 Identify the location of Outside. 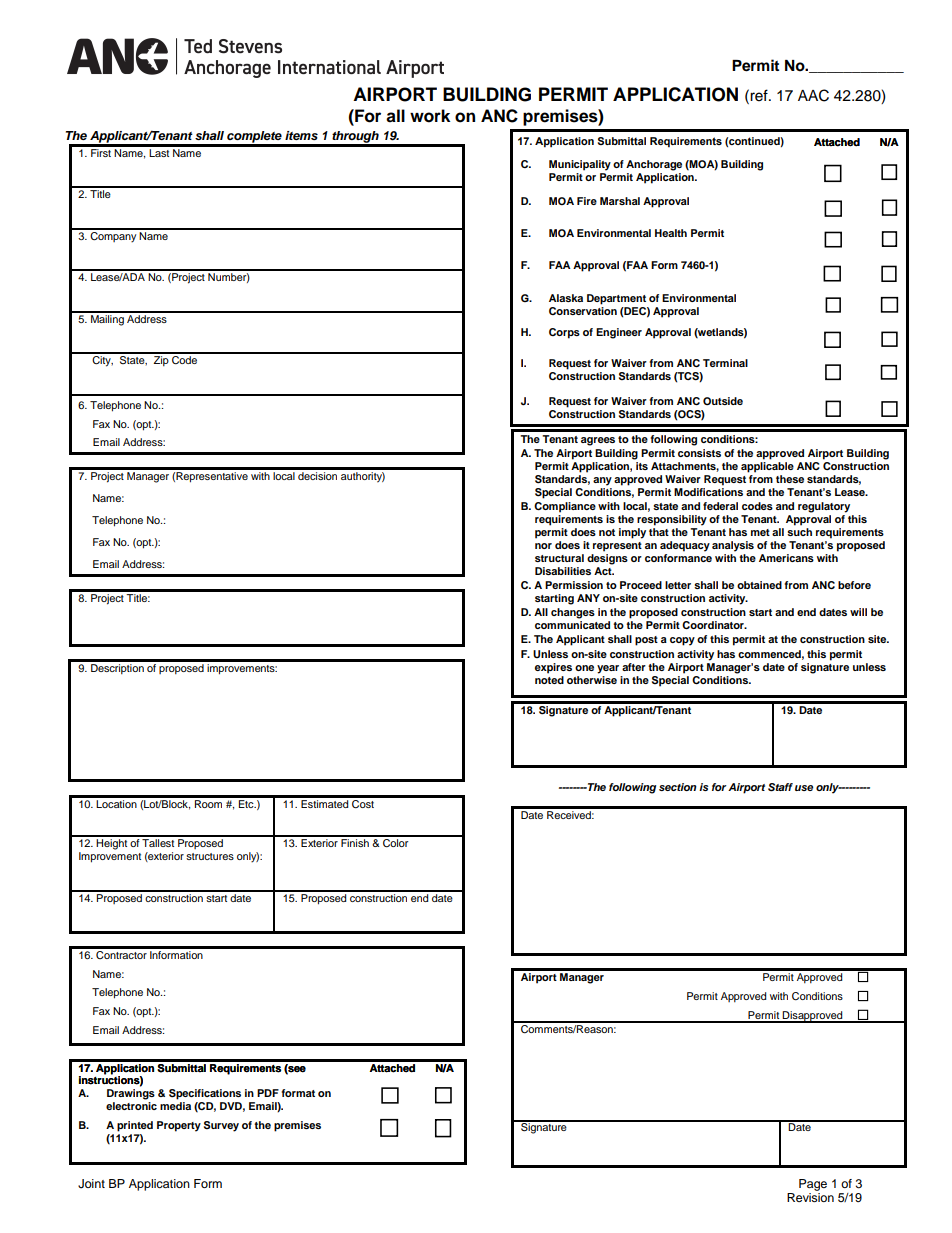
(723, 401).
